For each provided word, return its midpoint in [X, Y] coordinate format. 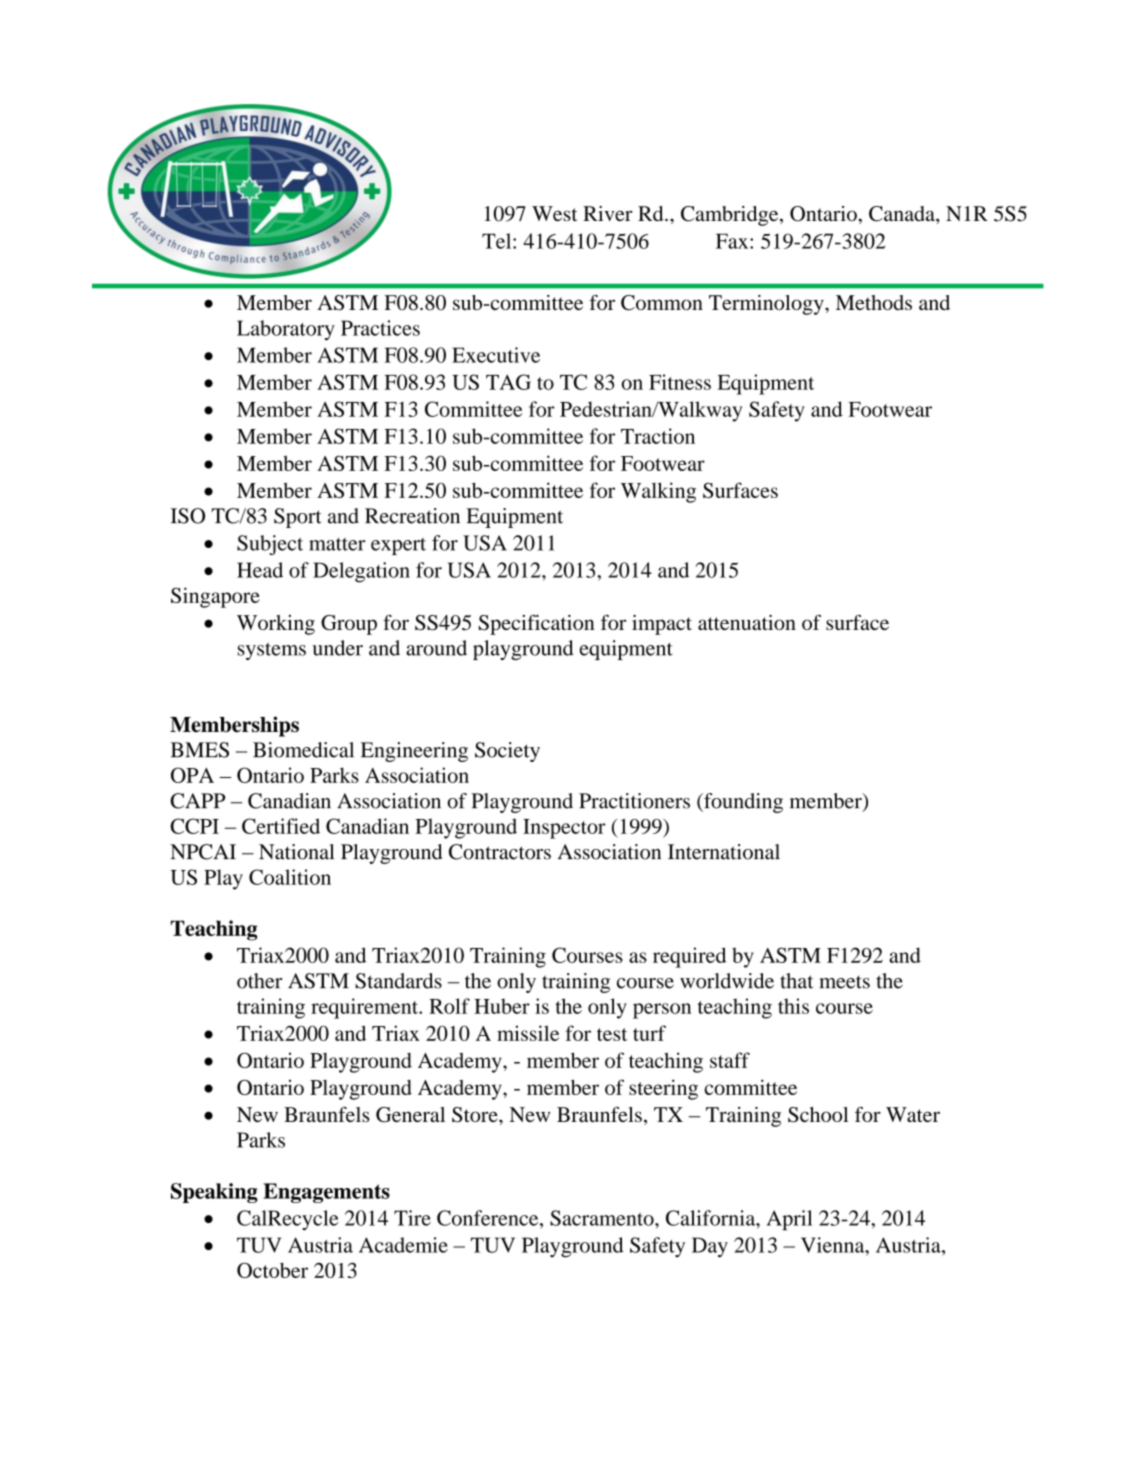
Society [507, 752]
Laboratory [286, 330]
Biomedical [303, 750]
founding [742, 803]
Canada [903, 214]
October [272, 1270]
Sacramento [603, 1218]
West [555, 213]
